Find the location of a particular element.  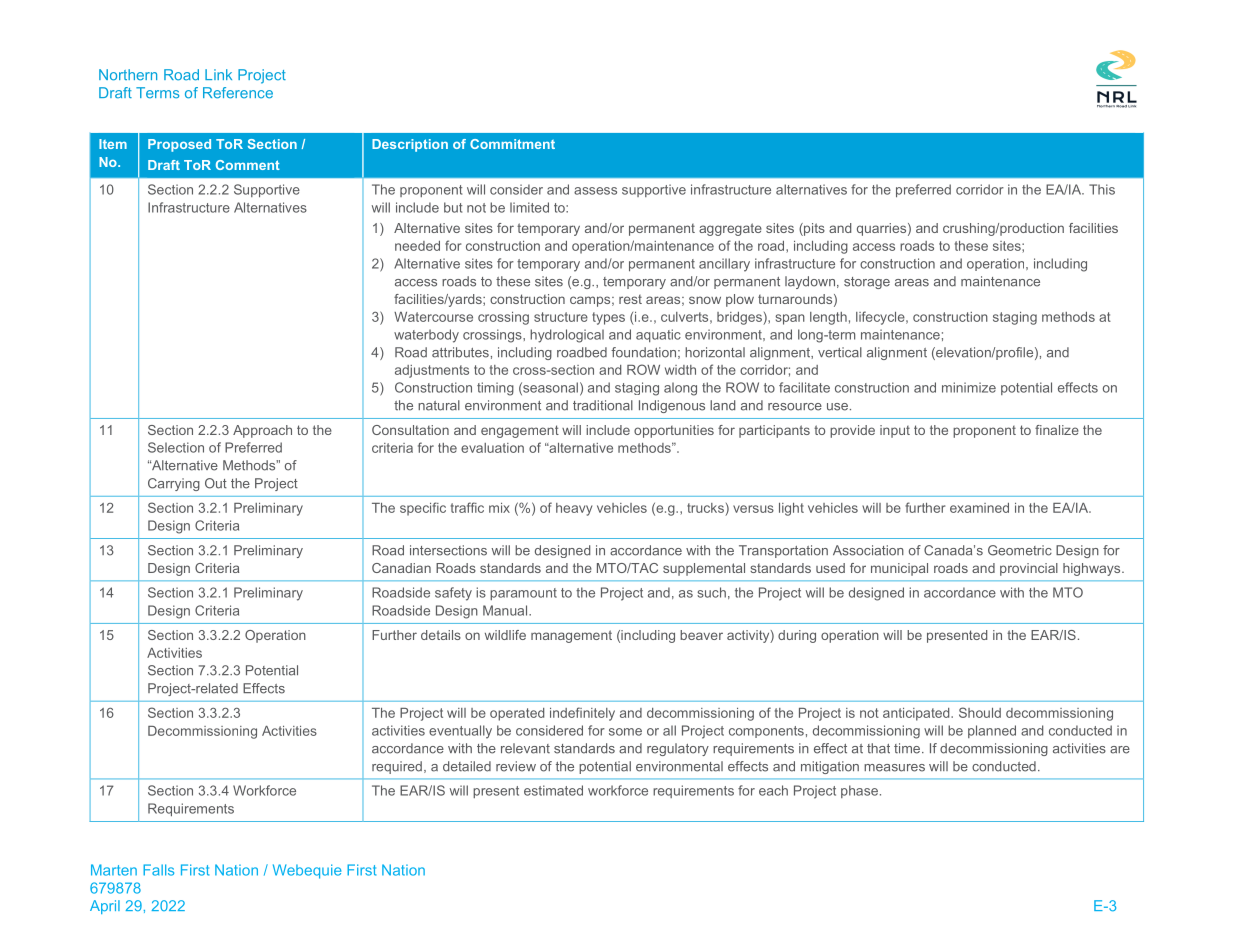

Falls is located at coordinates (158, 870).
